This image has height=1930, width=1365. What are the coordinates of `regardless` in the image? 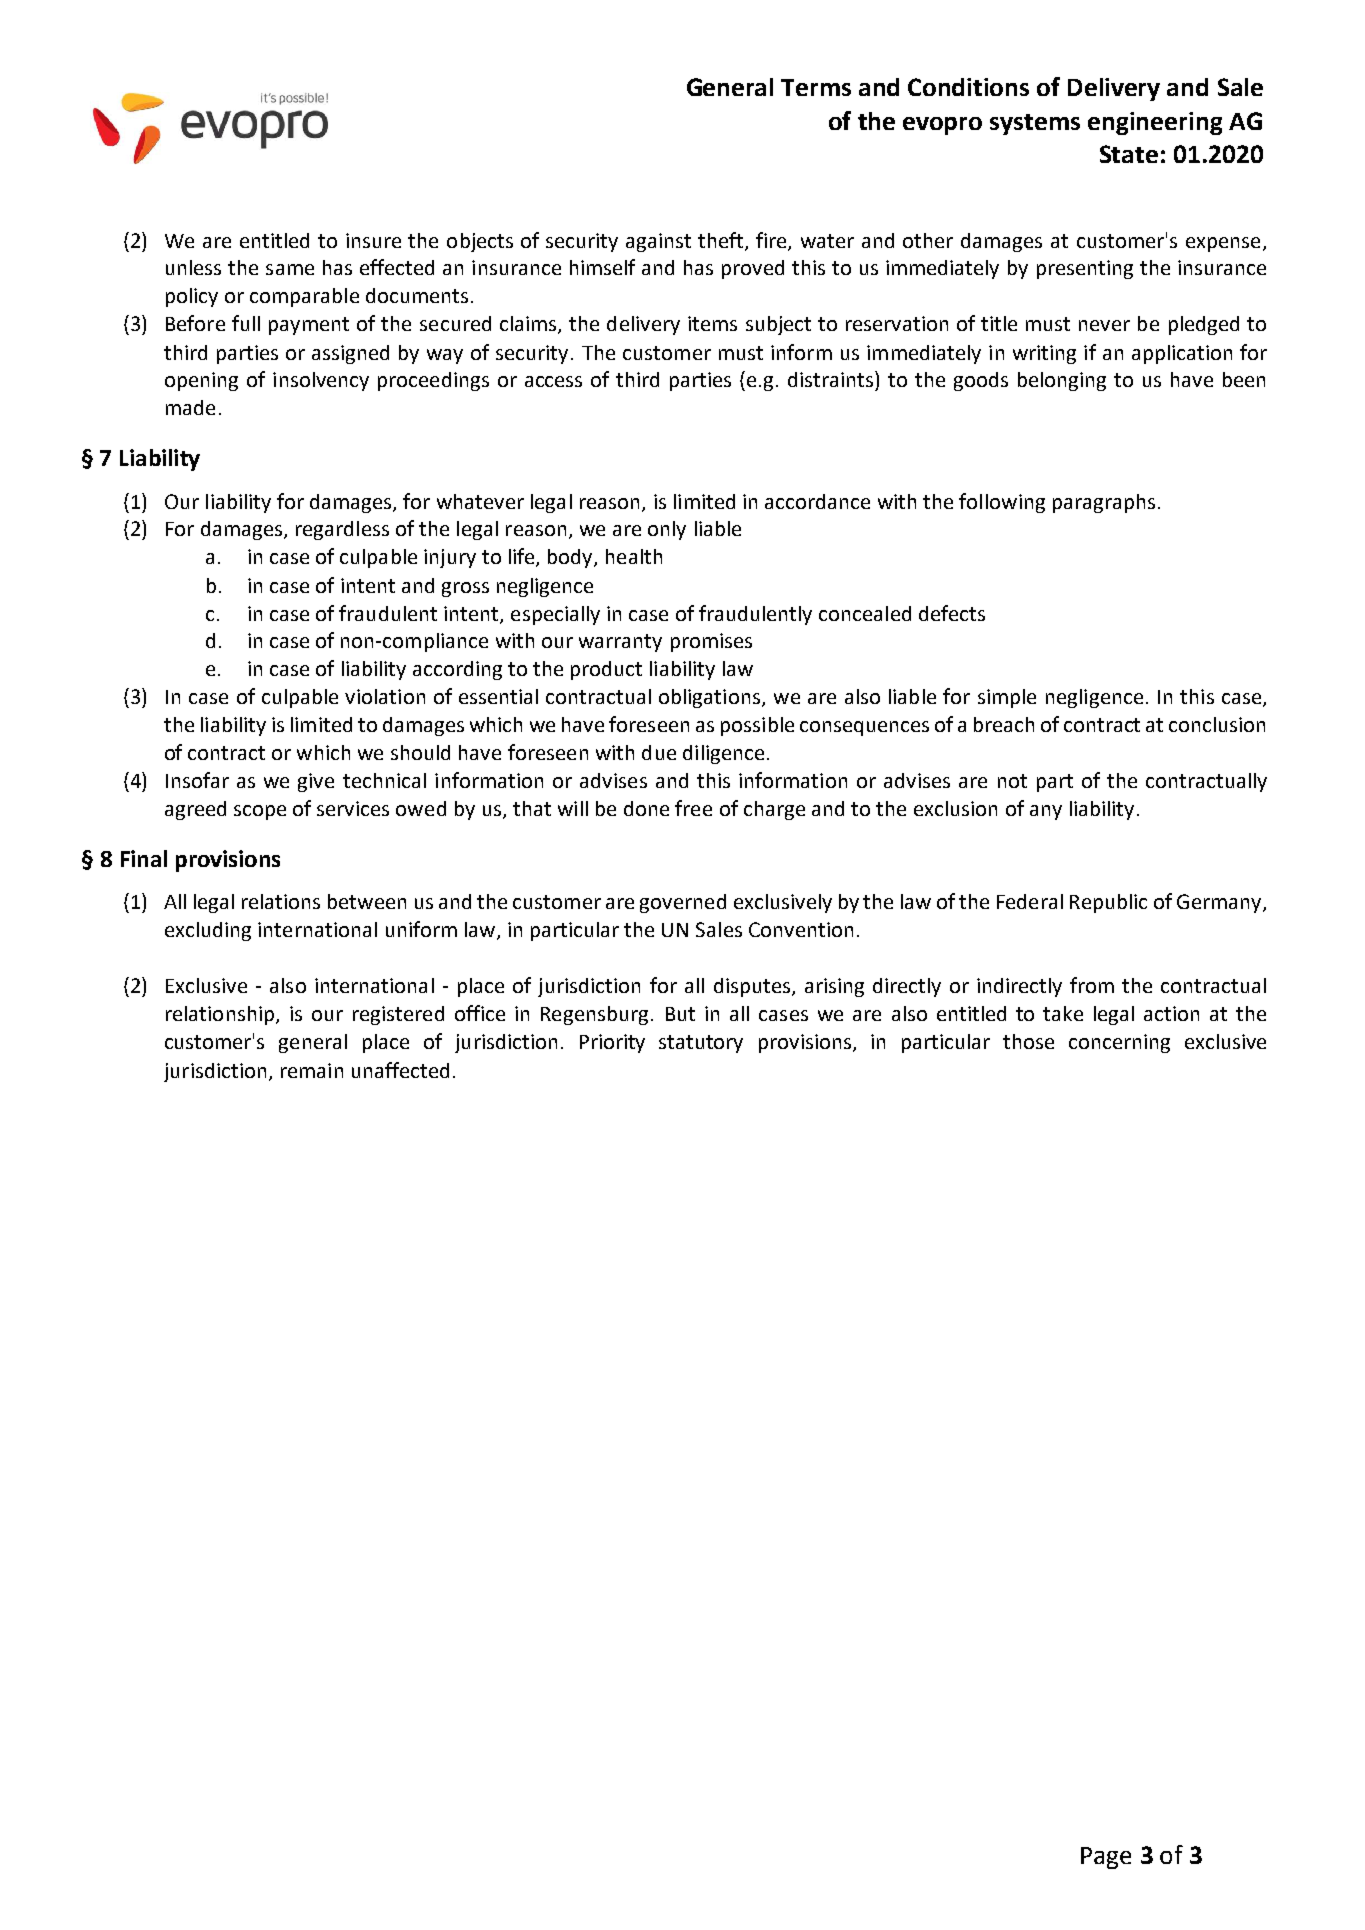 It's located at (342, 530).
